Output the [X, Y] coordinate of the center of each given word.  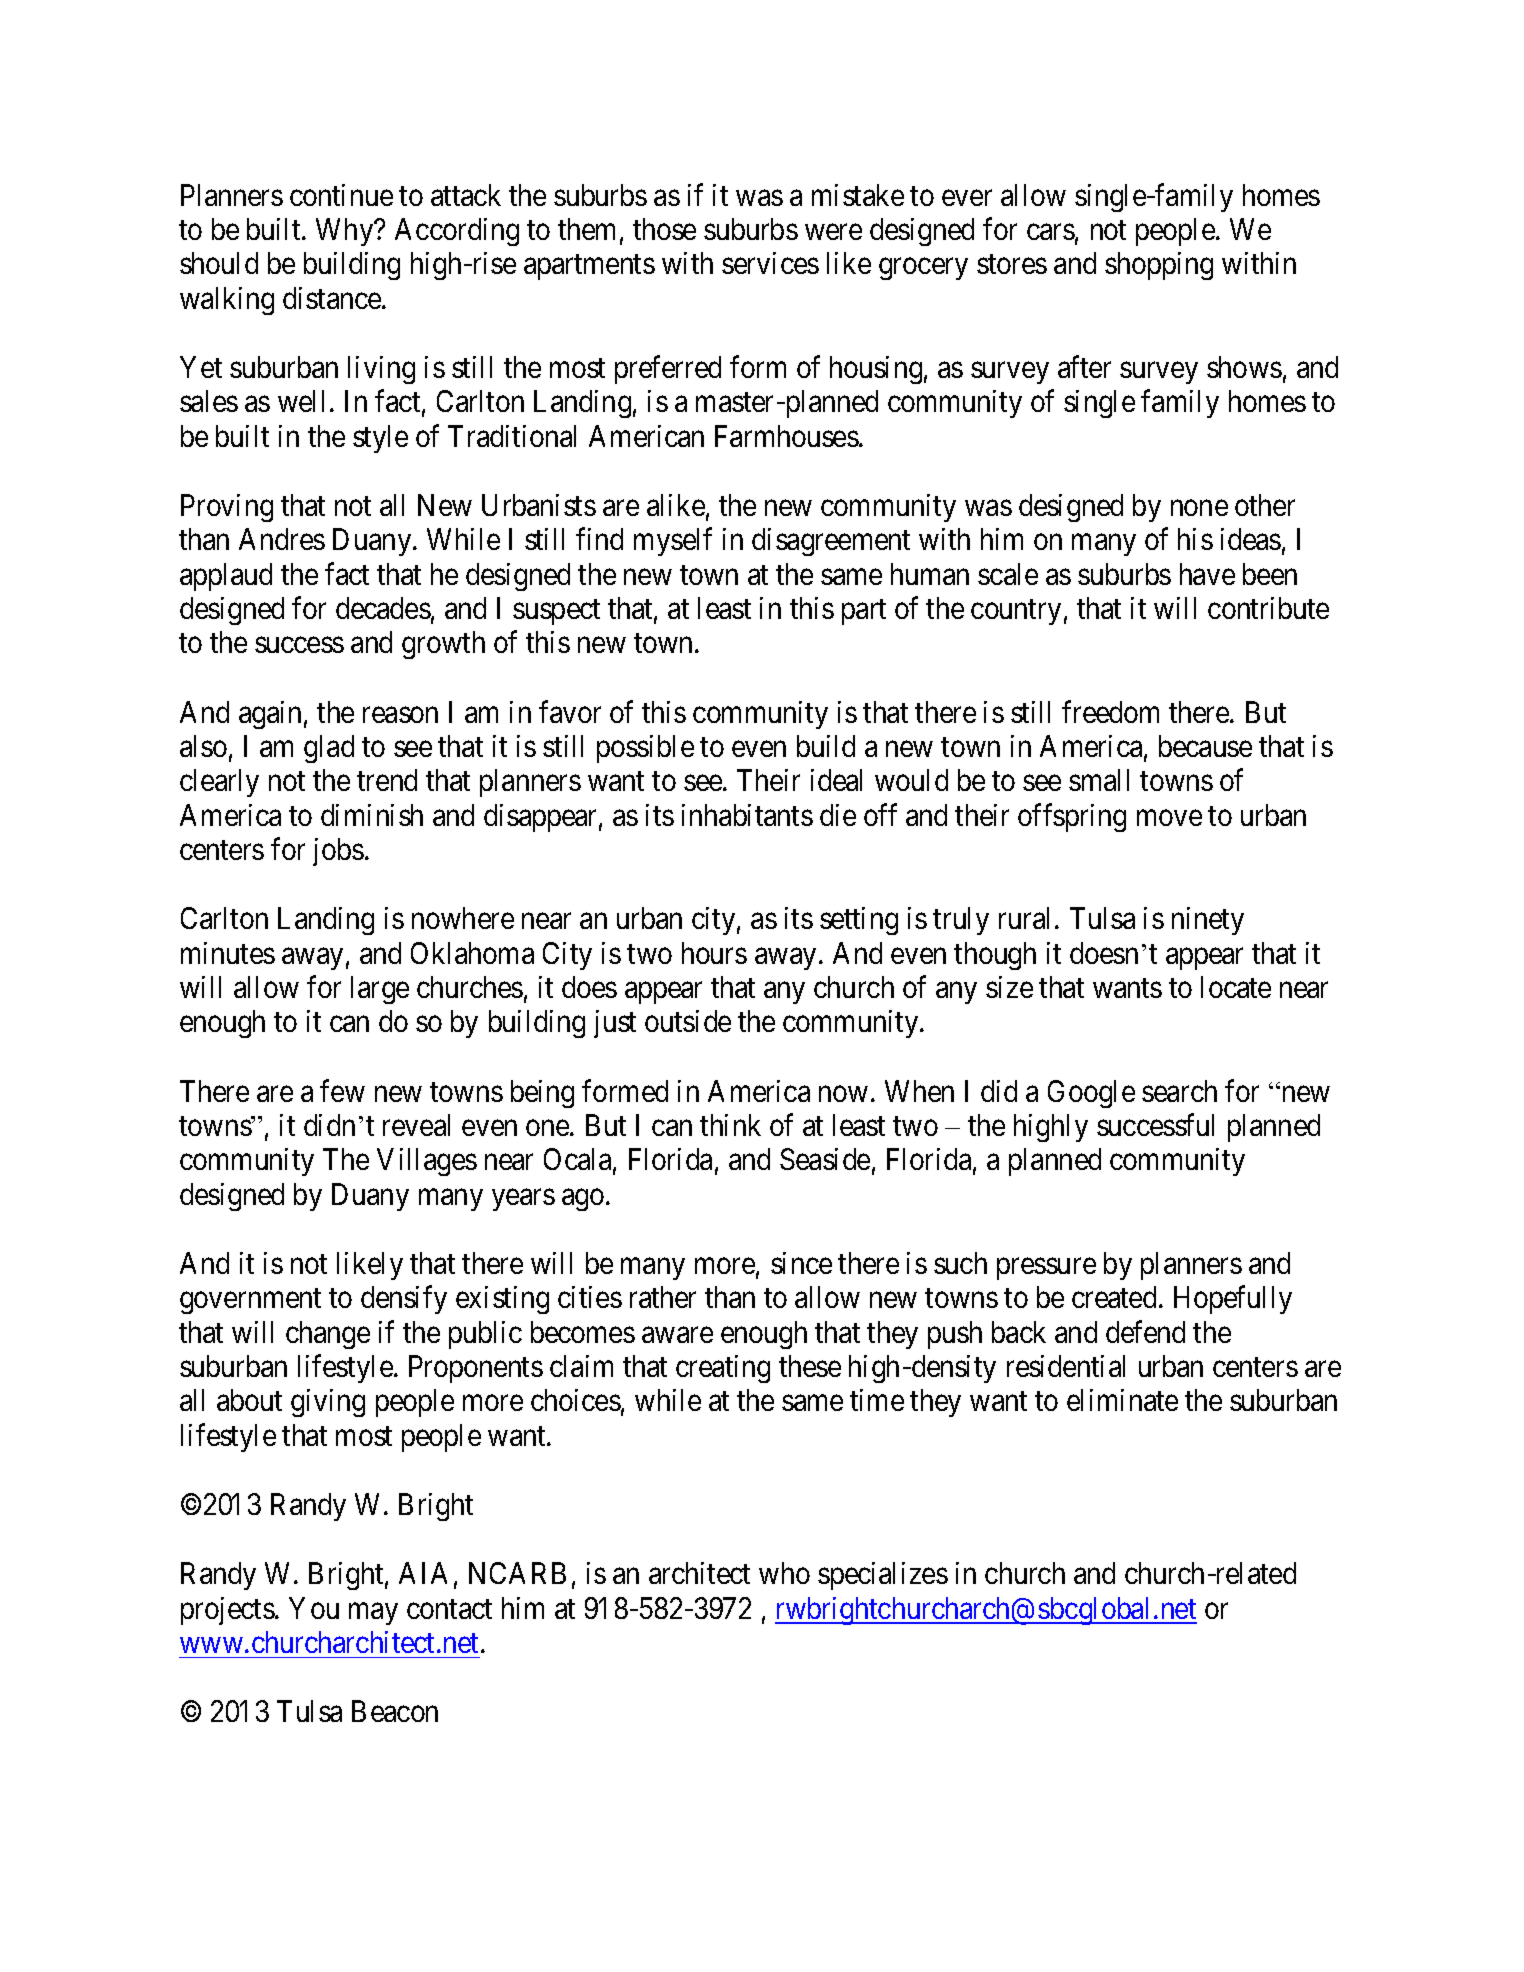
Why [346, 232]
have [1207, 574]
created [1114, 1297]
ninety [1208, 921]
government [250, 1301]
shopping [1159, 266]
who [784, 1573]
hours [714, 953]
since [801, 1263]
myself [673, 542]
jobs [338, 852]
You [314, 1608]
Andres [282, 539]
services [770, 263]
